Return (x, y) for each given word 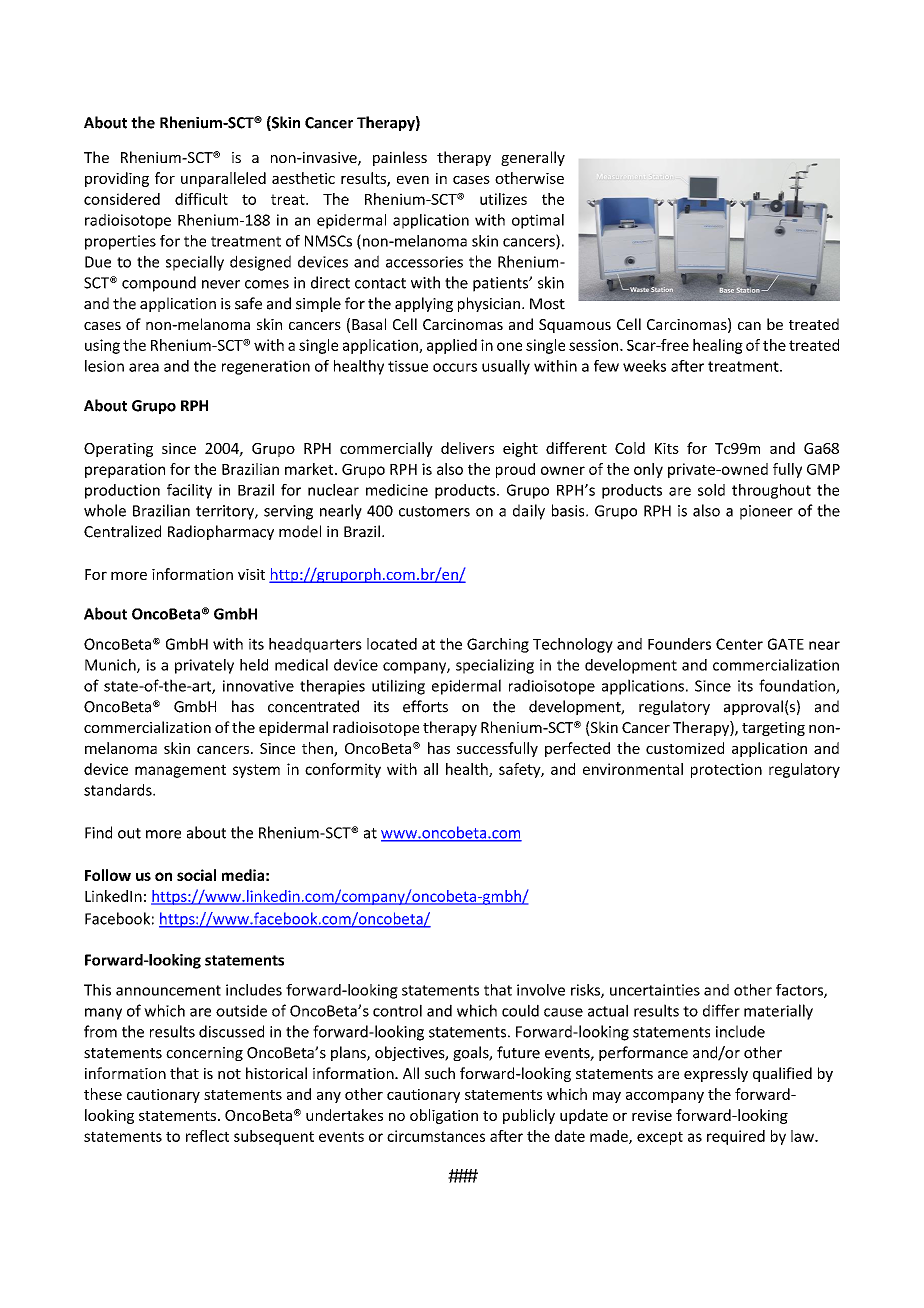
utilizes (503, 199)
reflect (207, 1136)
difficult (201, 199)
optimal (538, 221)
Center (739, 644)
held (254, 665)
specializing (495, 666)
